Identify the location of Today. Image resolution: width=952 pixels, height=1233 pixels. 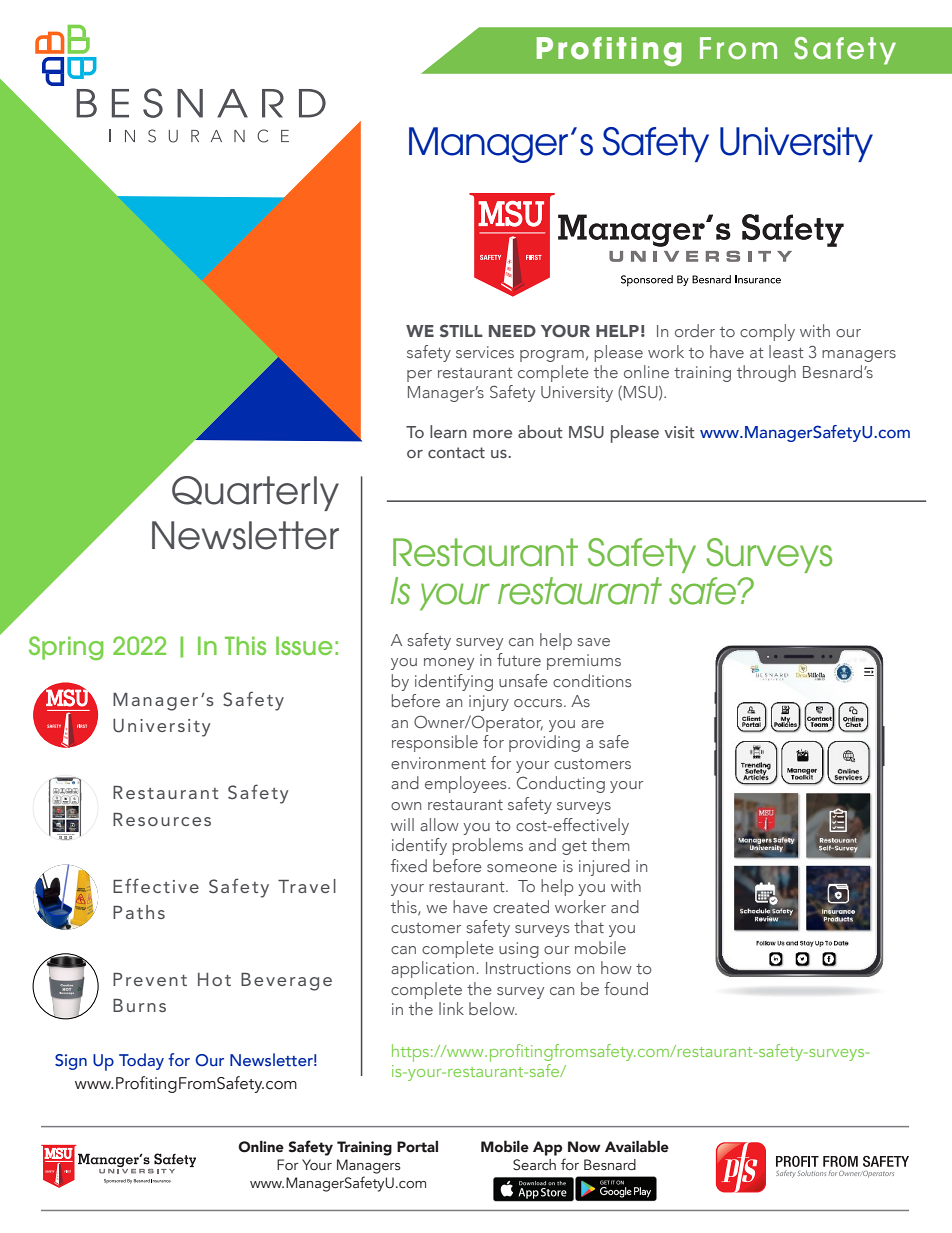
(141, 1061).
